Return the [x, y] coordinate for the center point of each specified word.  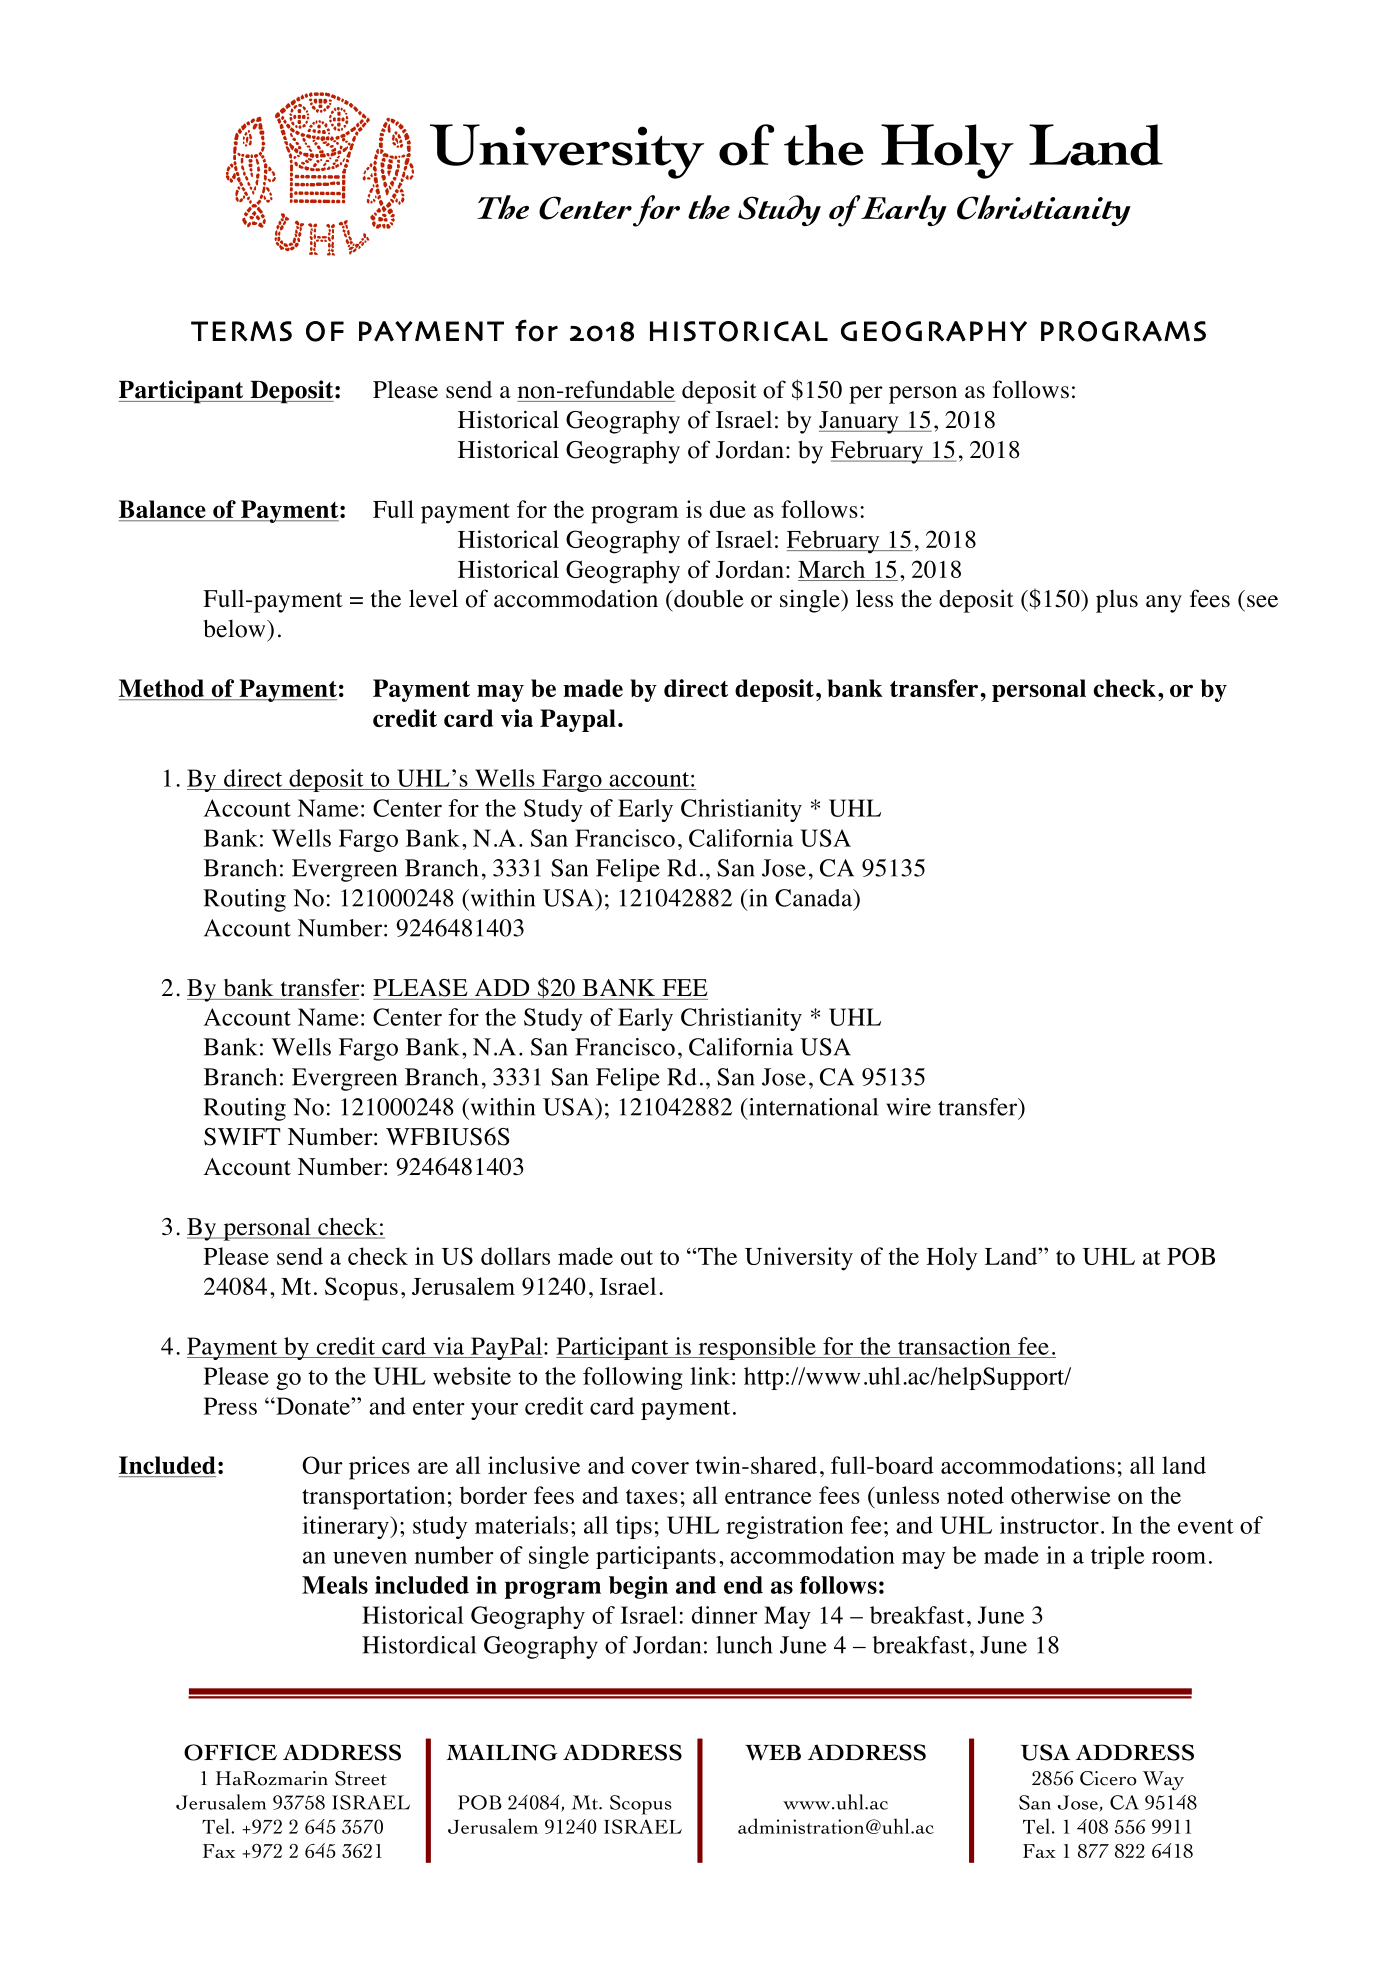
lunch [744, 1645]
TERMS [241, 331]
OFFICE [230, 1752]
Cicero [1108, 1778]
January [860, 422]
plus [1117, 601]
